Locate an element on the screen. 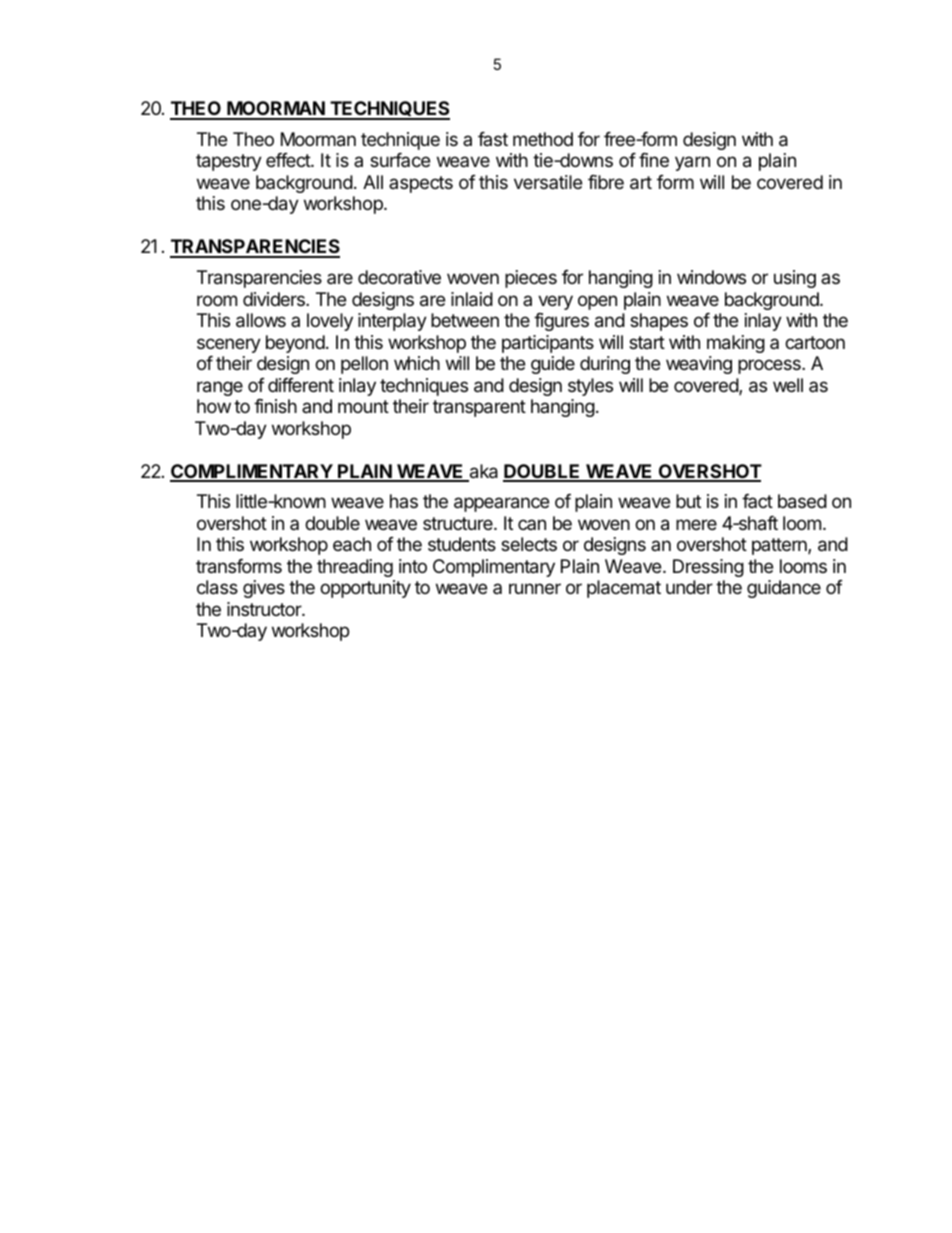 Image resolution: width=952 pixels, height=1233 pixels. fact is located at coordinates (757, 501).
